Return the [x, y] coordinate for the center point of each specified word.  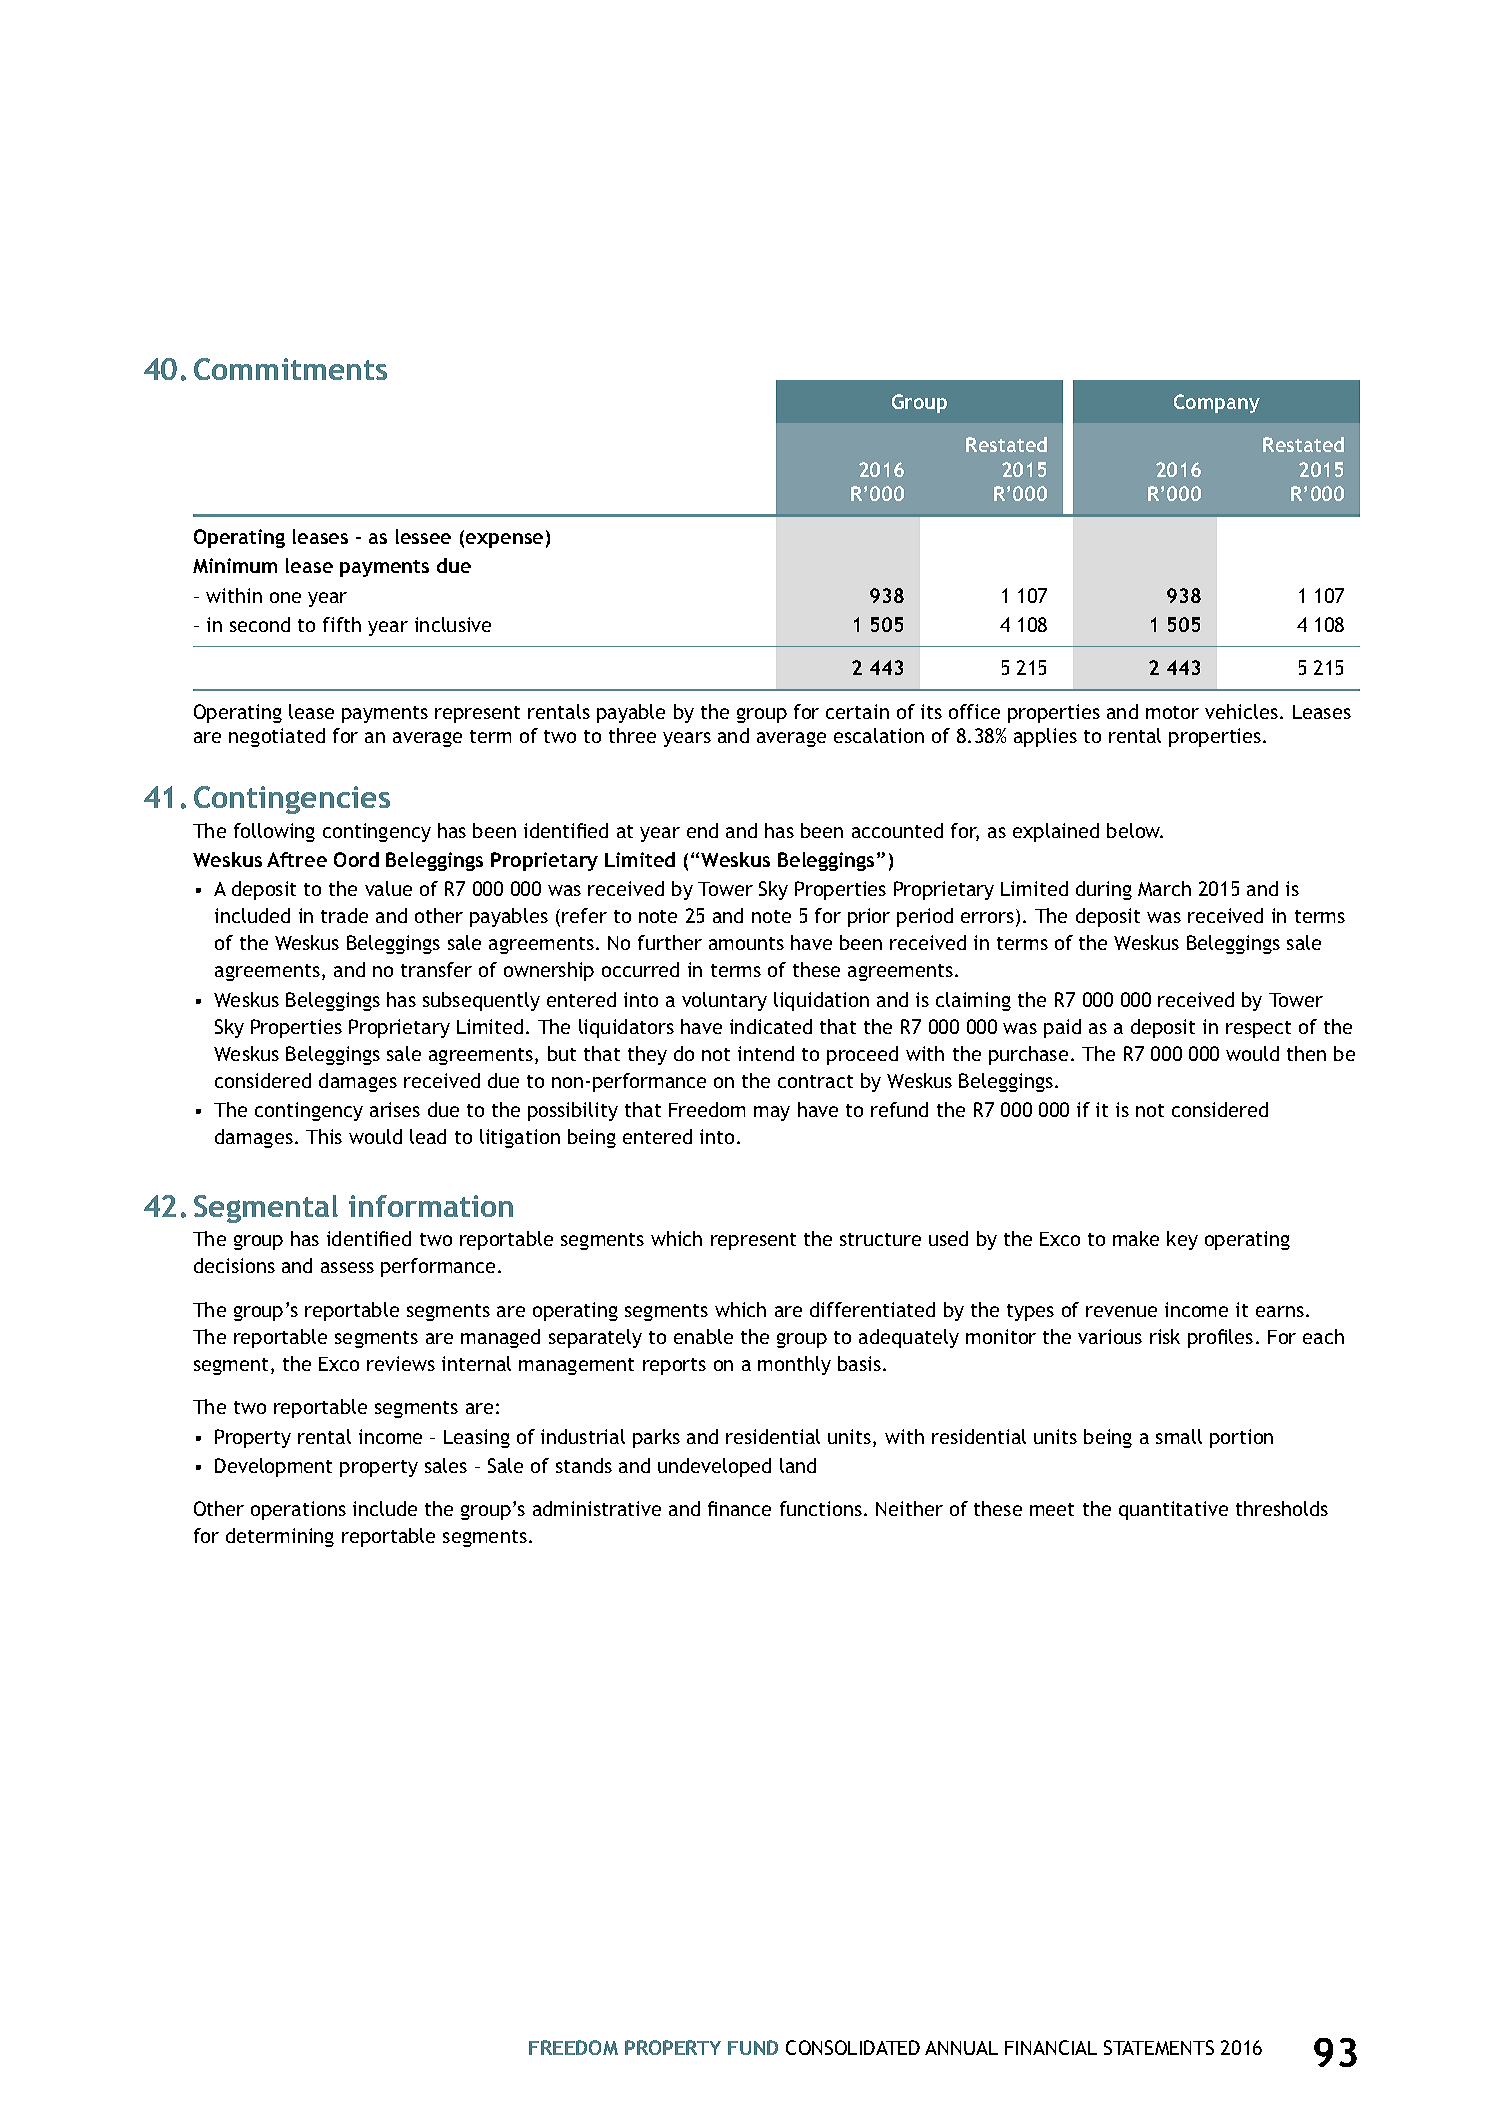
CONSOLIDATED [853, 2047]
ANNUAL [961, 2048]
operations [298, 1510]
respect [1258, 1029]
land [798, 1465]
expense [504, 540]
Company [1217, 403]
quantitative [1173, 1510]
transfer [436, 969]
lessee [423, 536]
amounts [746, 943]
